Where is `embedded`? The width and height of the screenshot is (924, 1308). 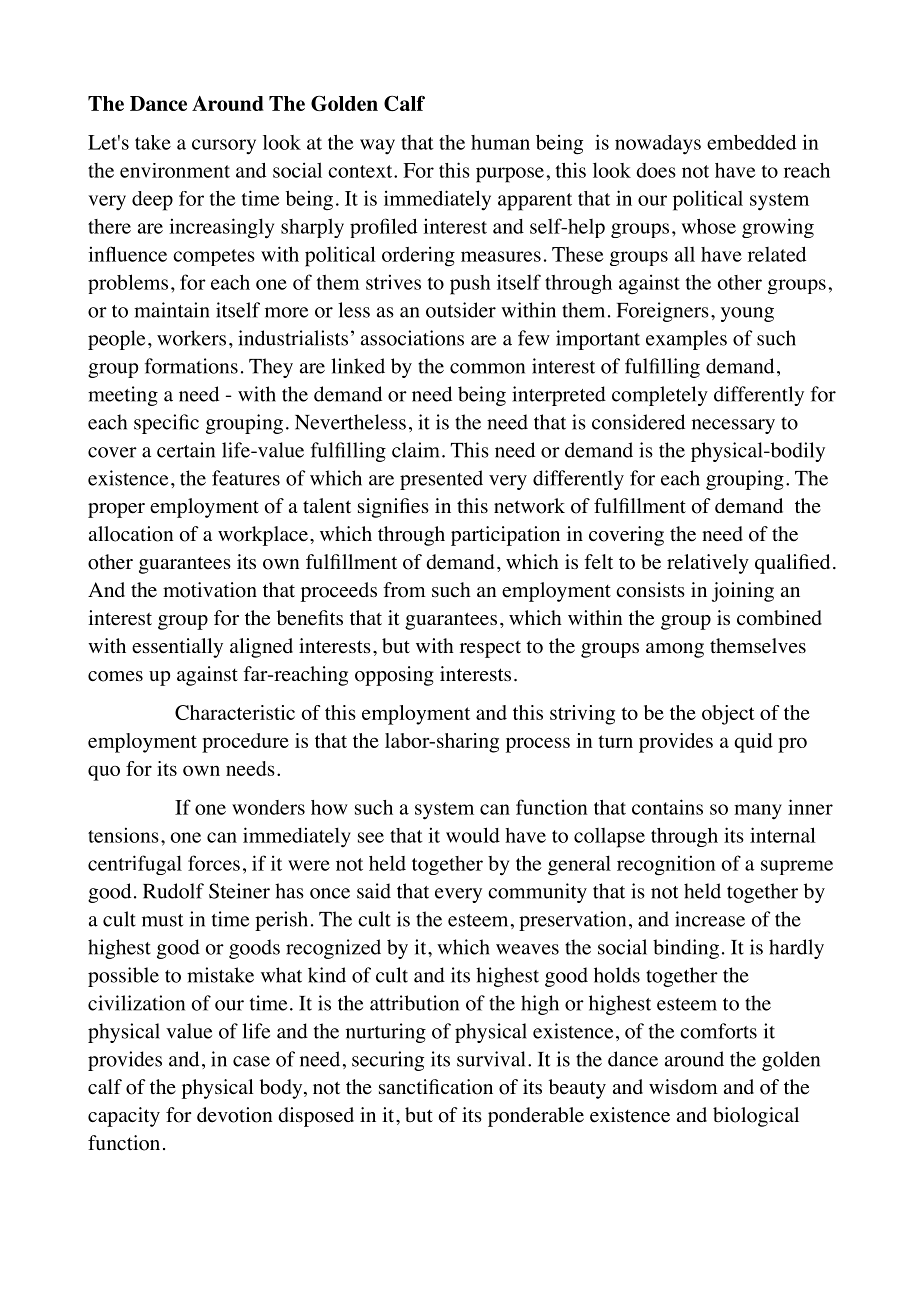 embedded is located at coordinates (751, 142).
